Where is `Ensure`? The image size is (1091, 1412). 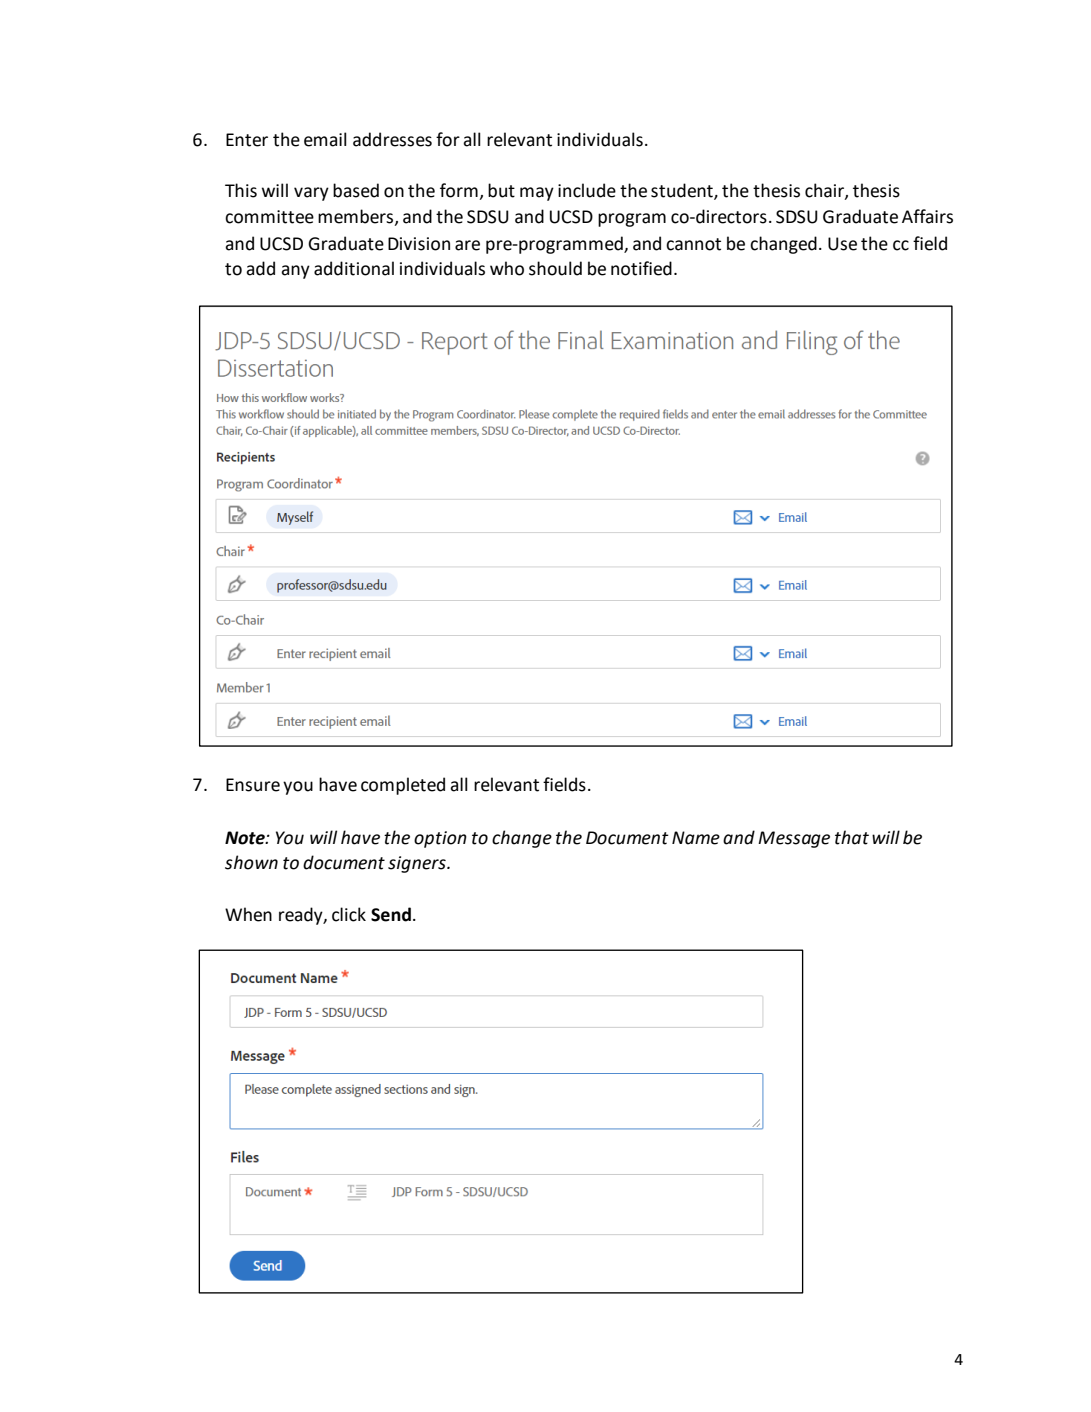
Ensure is located at coordinates (253, 785).
